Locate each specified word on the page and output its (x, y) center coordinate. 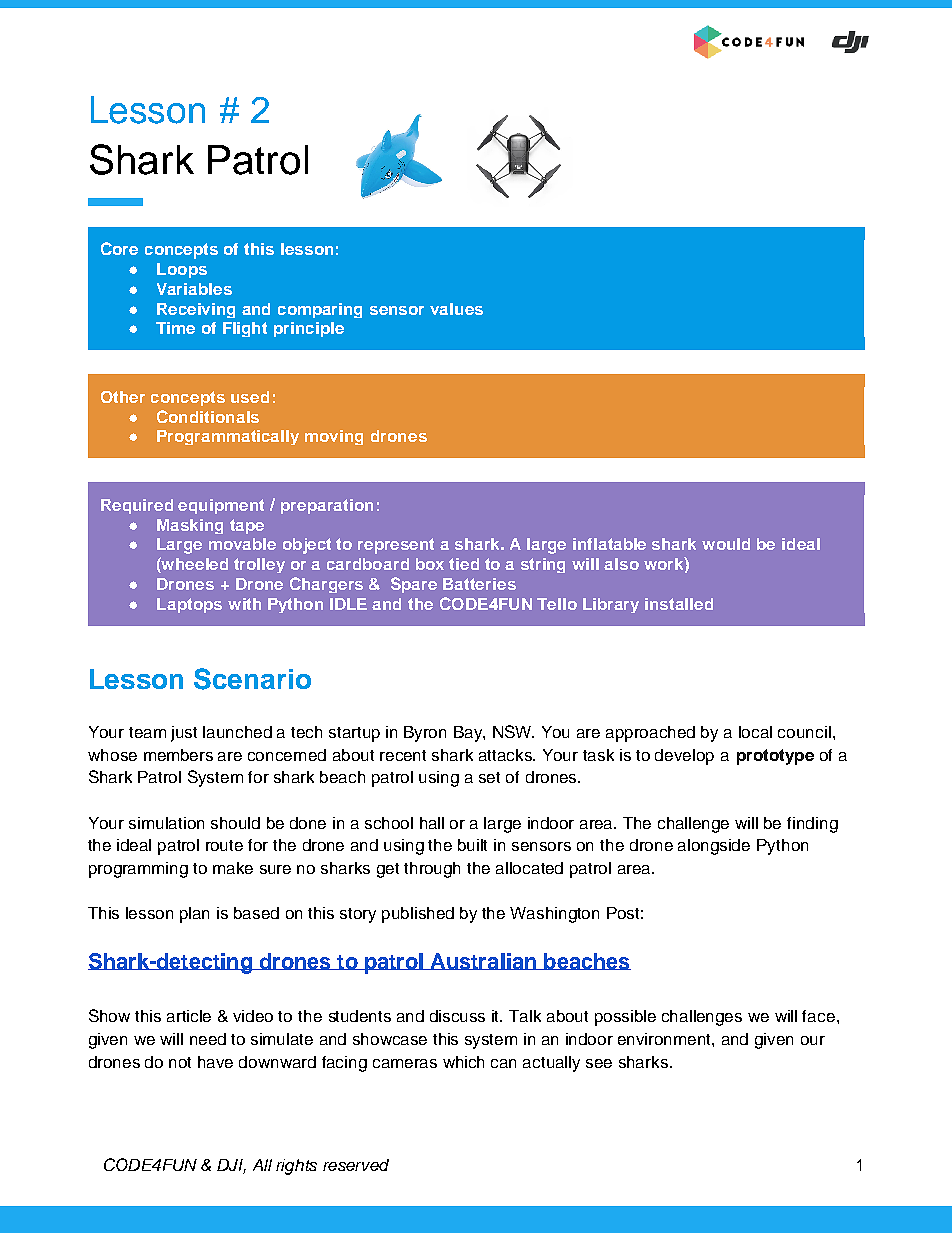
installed (679, 604)
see (599, 1063)
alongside (714, 847)
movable (242, 544)
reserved (356, 1165)
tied (464, 564)
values (456, 309)
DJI (231, 1166)
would (726, 544)
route (224, 845)
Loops (182, 270)
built (472, 845)
